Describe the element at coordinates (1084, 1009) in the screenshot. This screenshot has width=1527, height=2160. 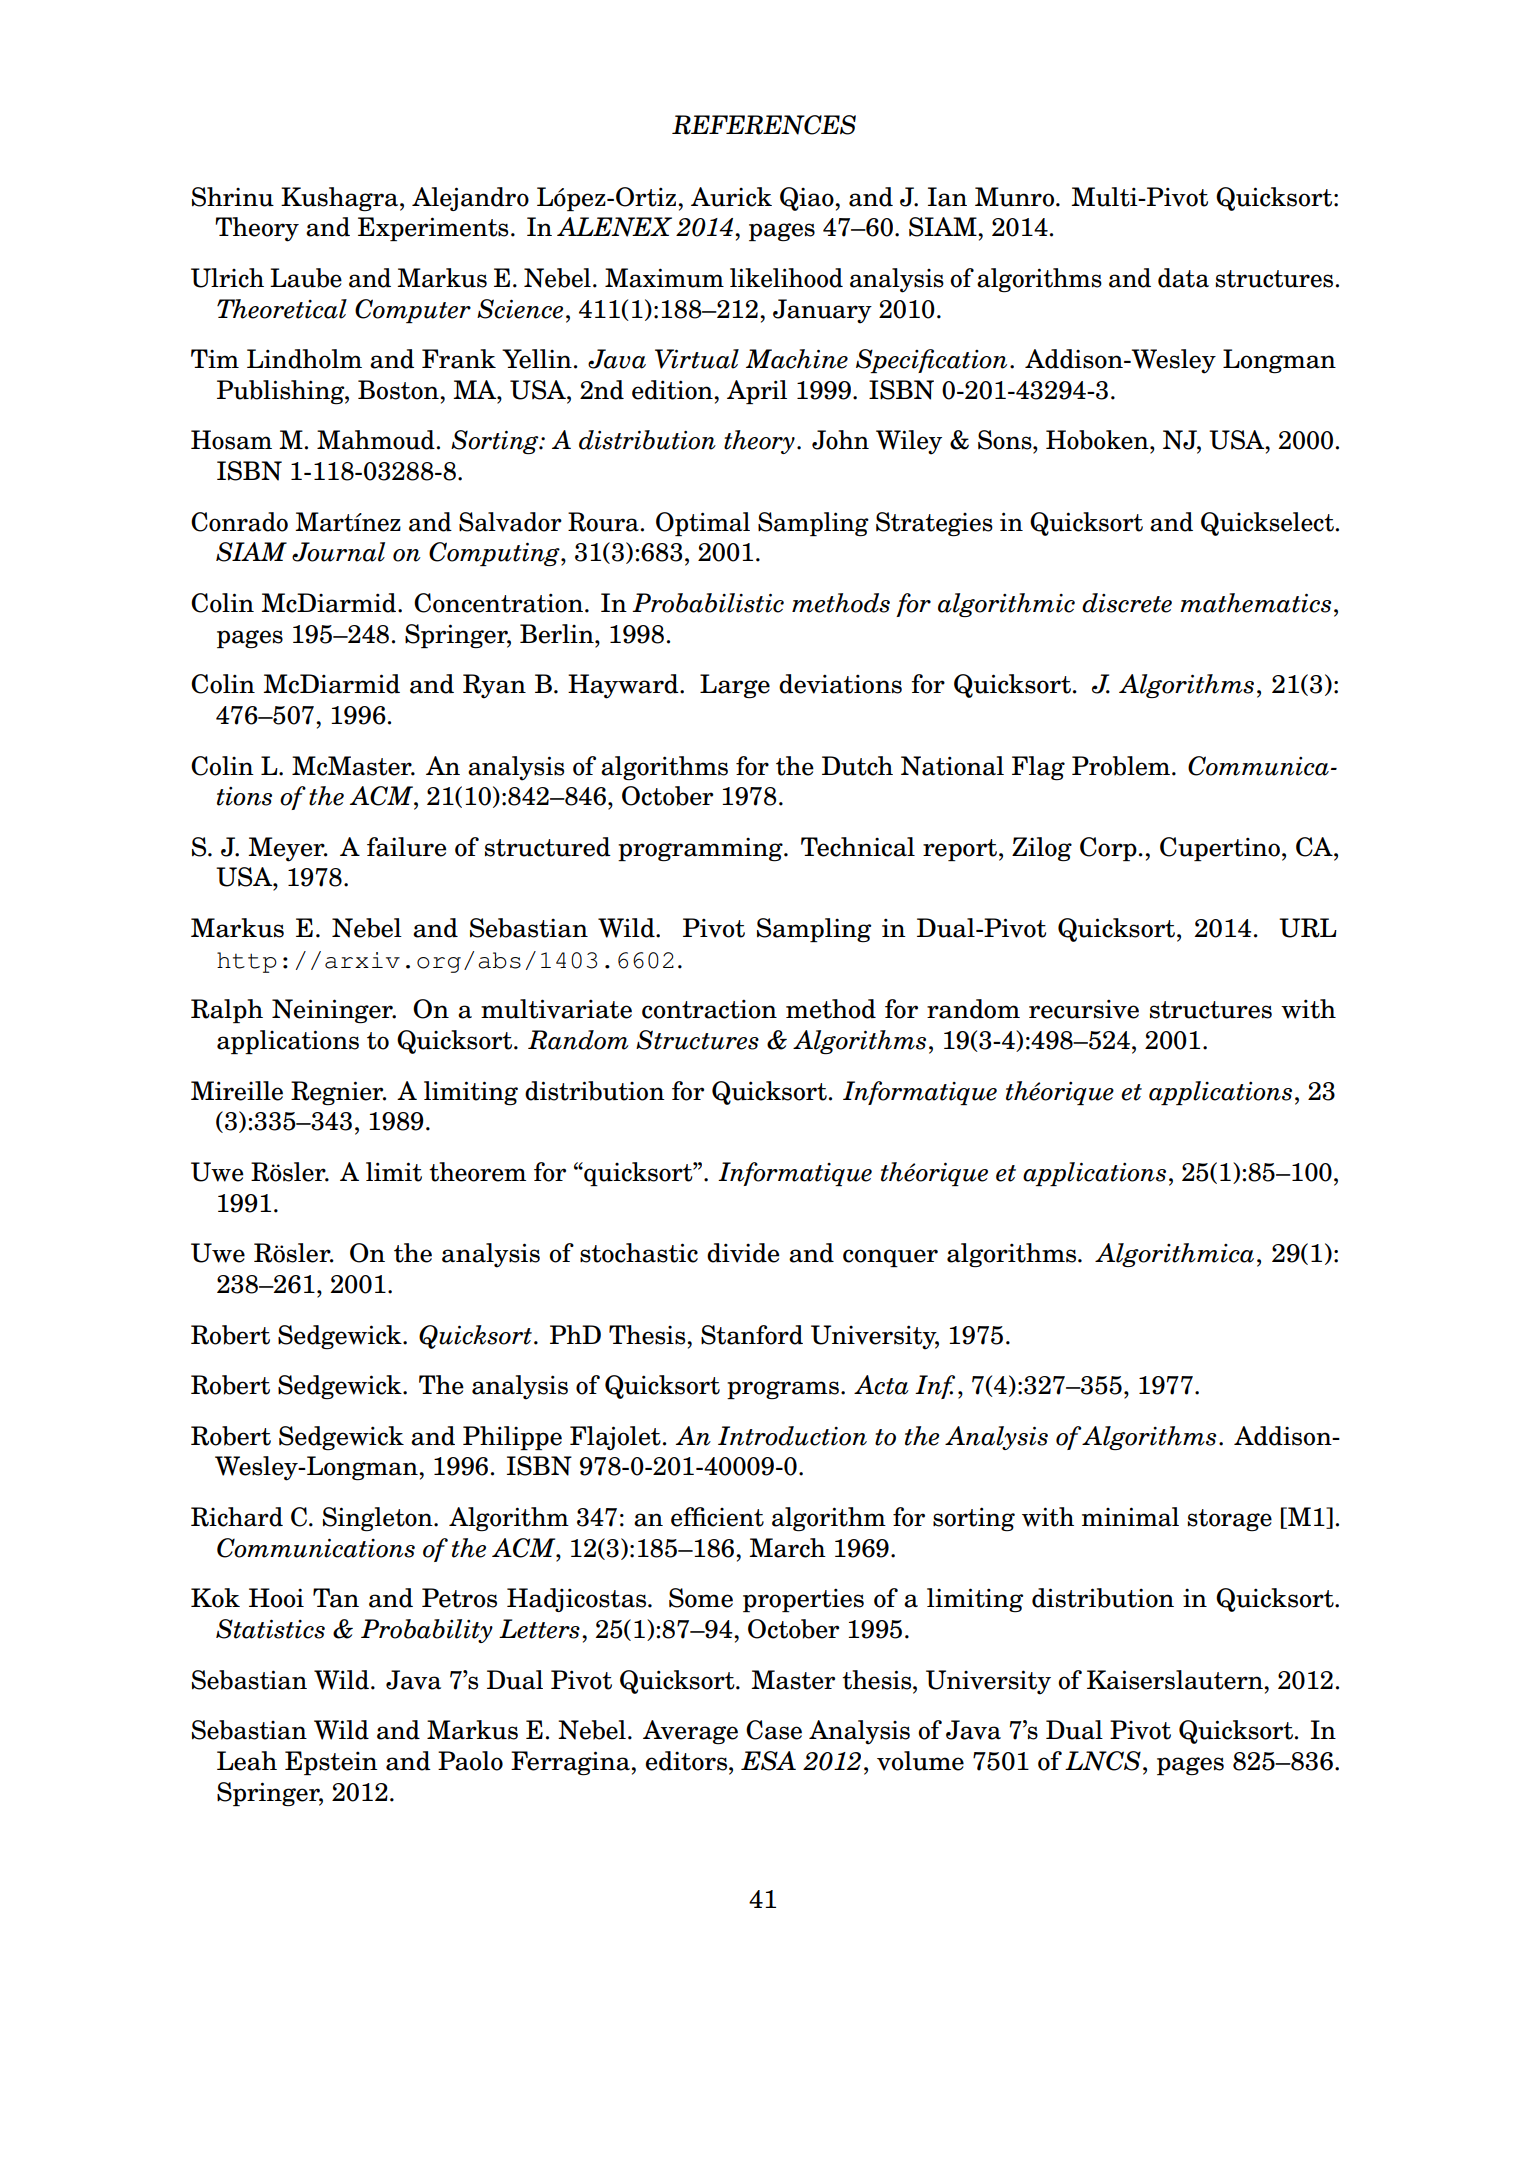
I see `recursive` at that location.
